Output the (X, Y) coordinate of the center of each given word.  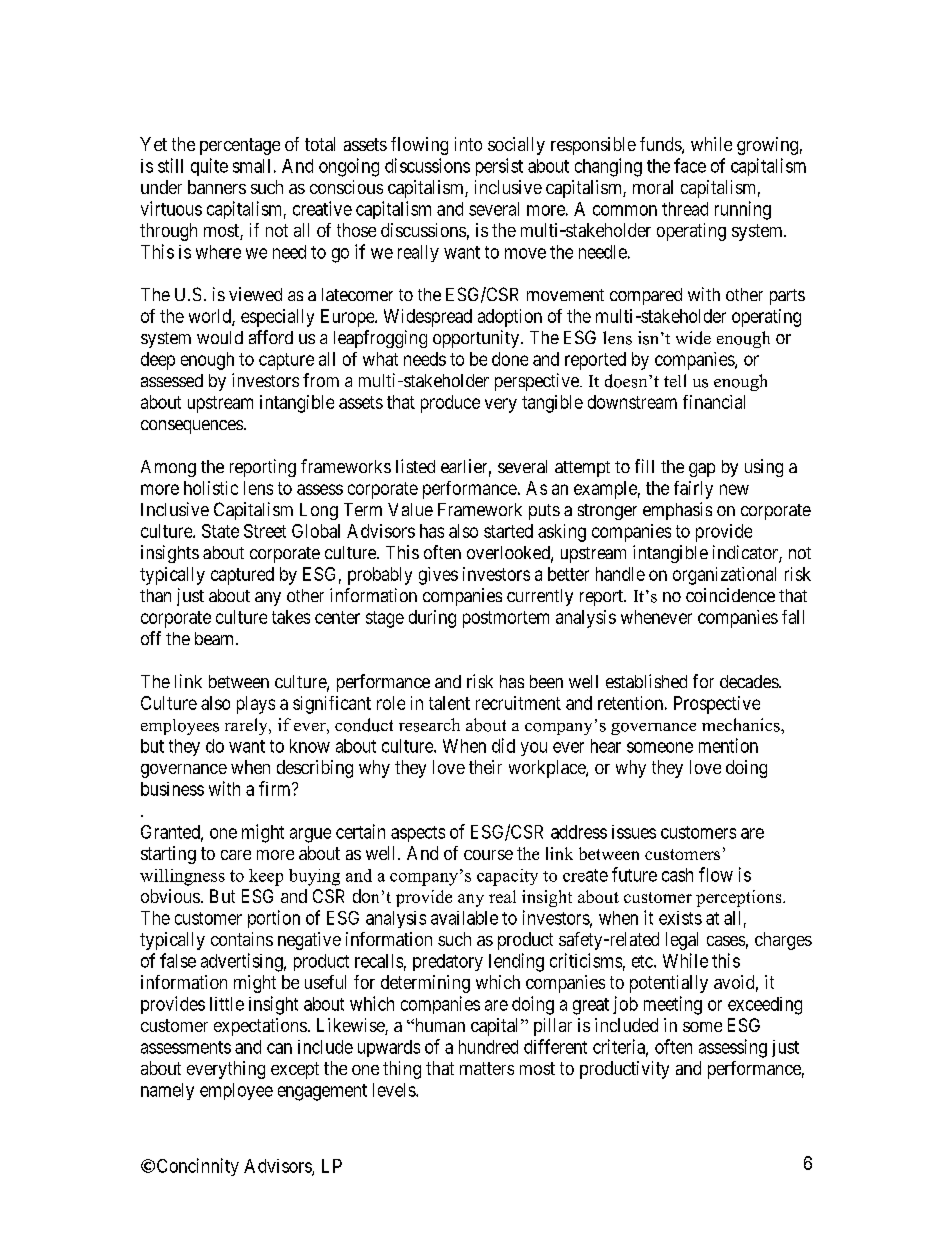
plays (256, 705)
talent (449, 703)
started (508, 531)
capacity (507, 877)
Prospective (717, 705)
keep (266, 877)
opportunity (477, 339)
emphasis (677, 511)
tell (675, 380)
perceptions (740, 898)
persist (499, 167)
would (220, 337)
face (690, 165)
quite (209, 167)
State (220, 531)
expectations (260, 1027)
